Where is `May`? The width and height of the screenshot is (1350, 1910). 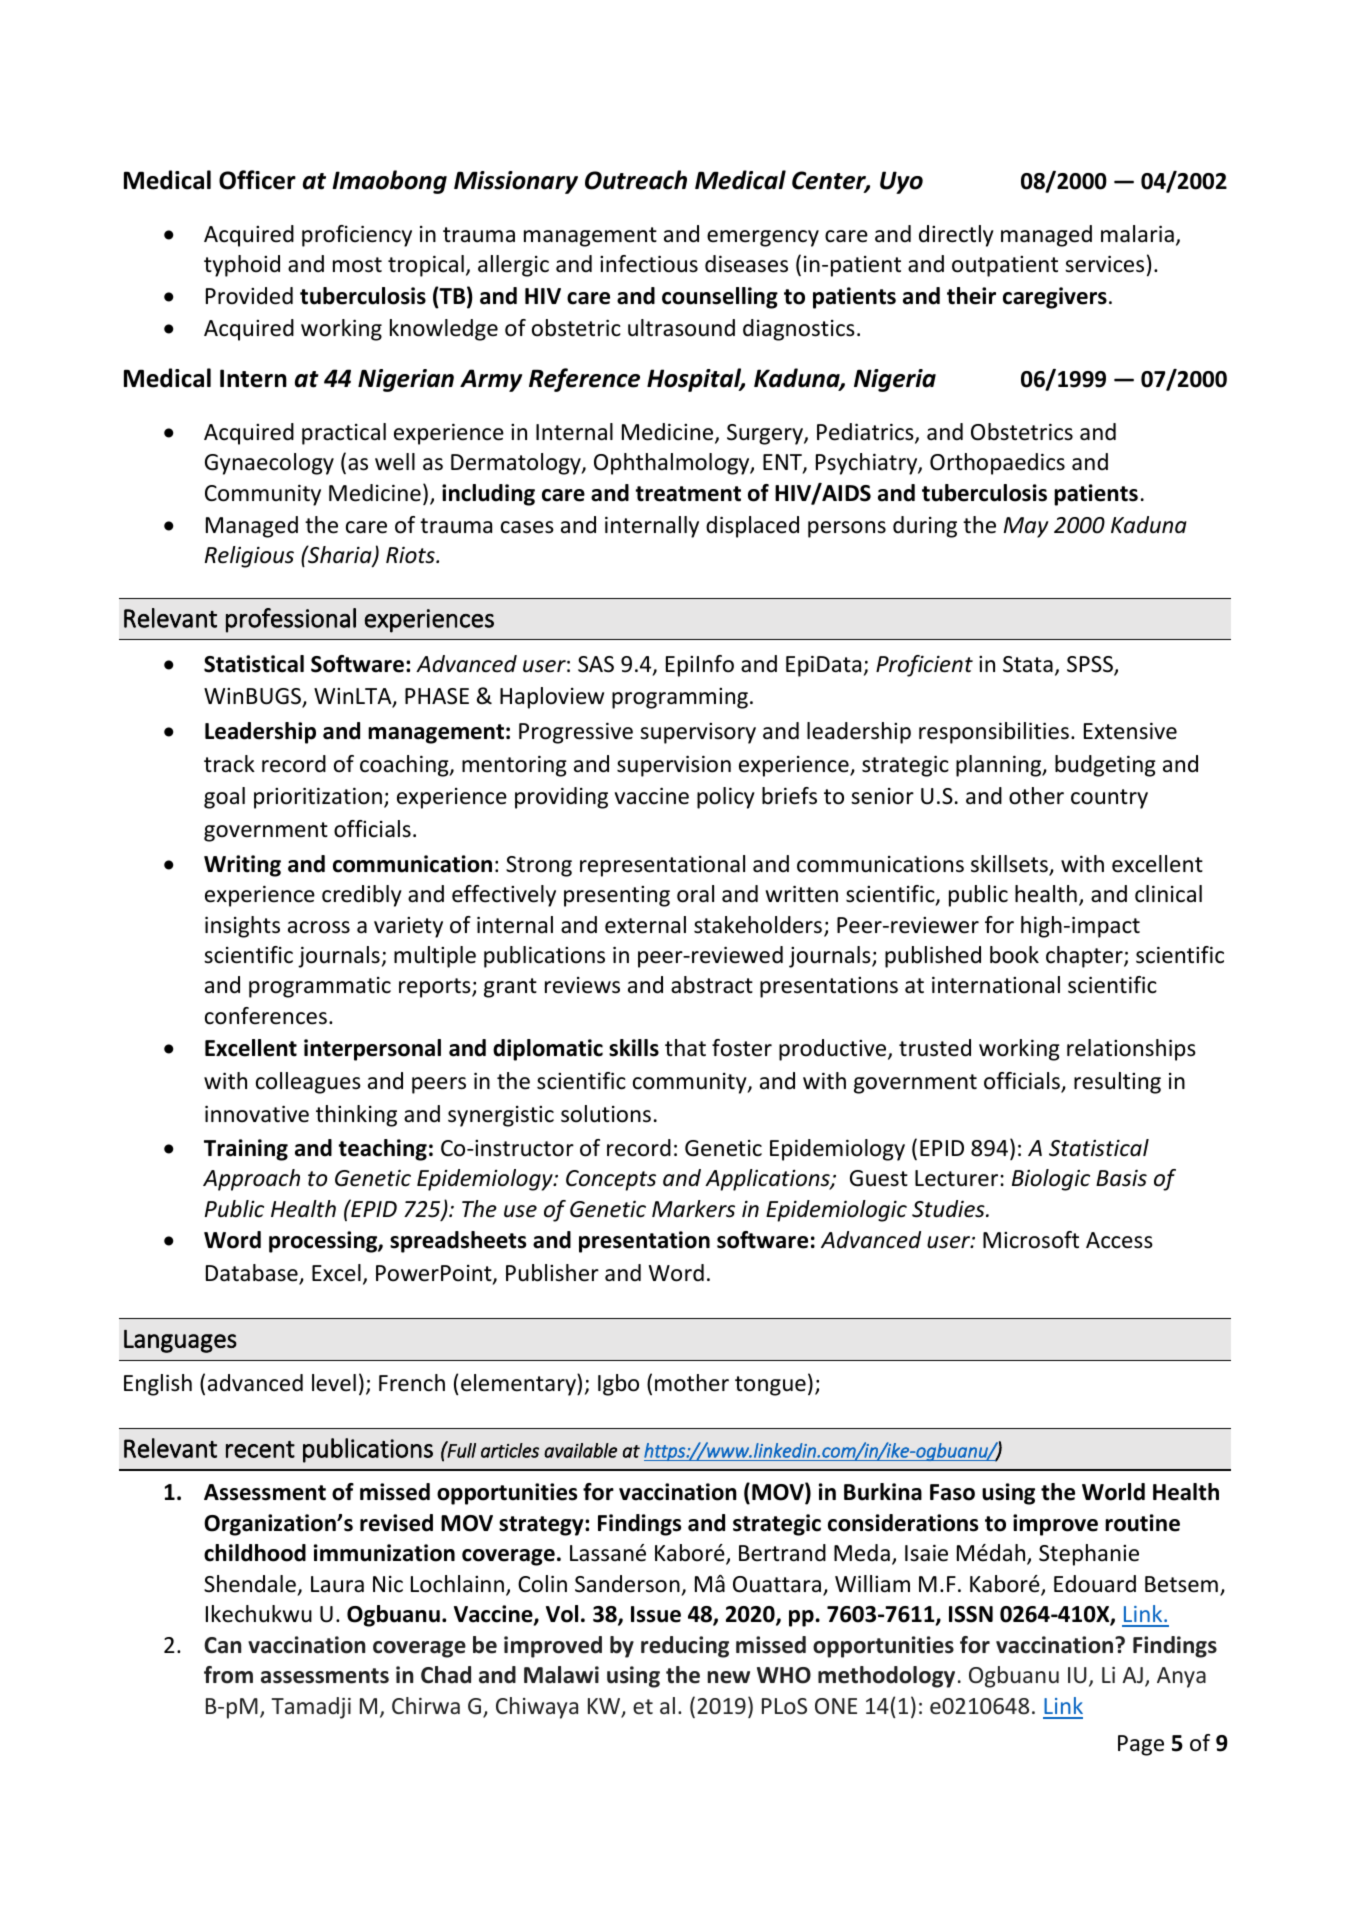 May is located at coordinates (1026, 527).
